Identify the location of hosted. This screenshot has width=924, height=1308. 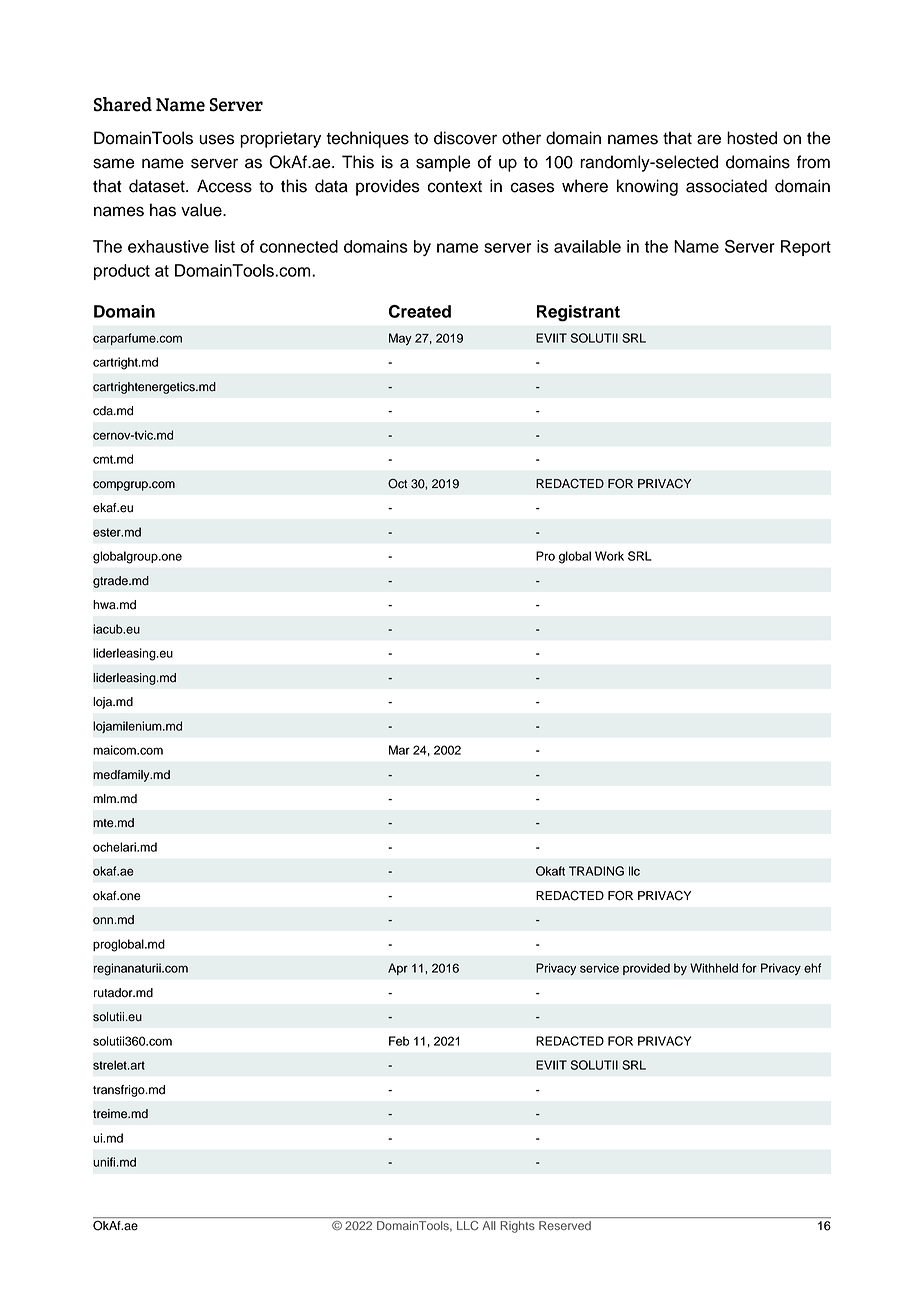
(752, 138).
